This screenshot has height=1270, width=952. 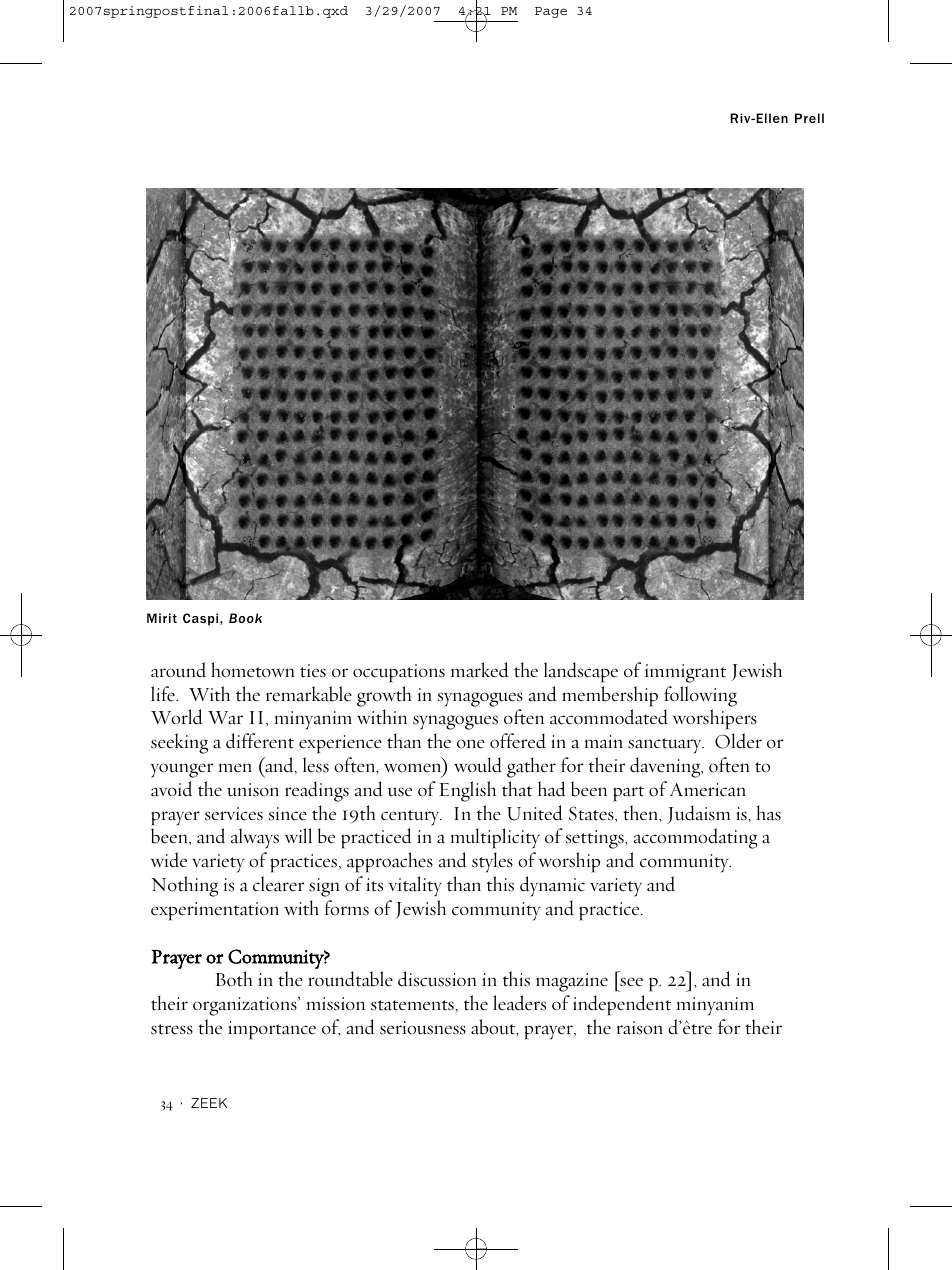 I want to click on immigrant, so click(x=685, y=673).
